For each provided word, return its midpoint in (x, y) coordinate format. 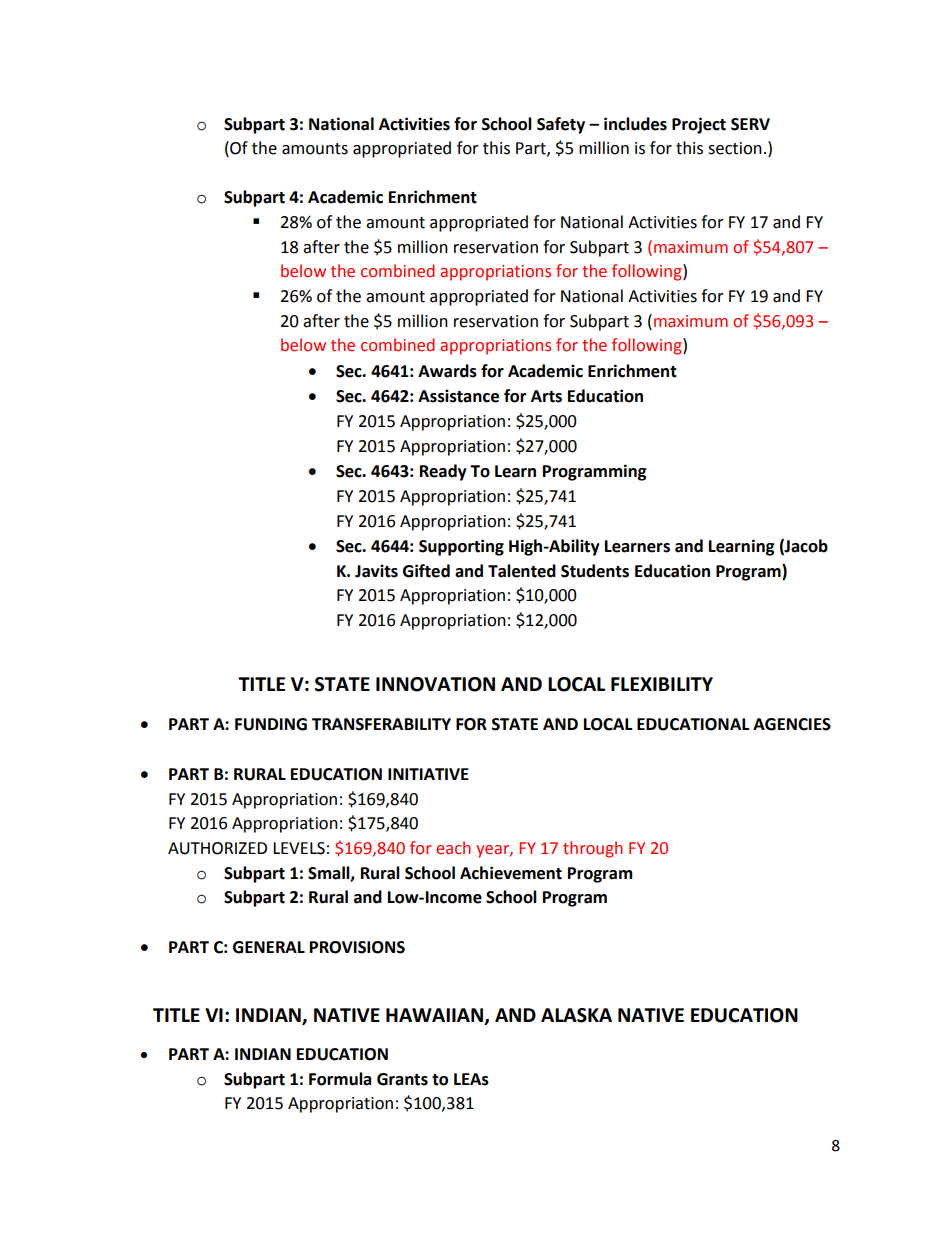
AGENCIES (792, 724)
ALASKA (576, 1015)
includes (635, 124)
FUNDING (271, 724)
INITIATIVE (428, 774)
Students (595, 571)
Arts (546, 396)
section (735, 148)
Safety (561, 125)
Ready (443, 472)
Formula (340, 1079)
